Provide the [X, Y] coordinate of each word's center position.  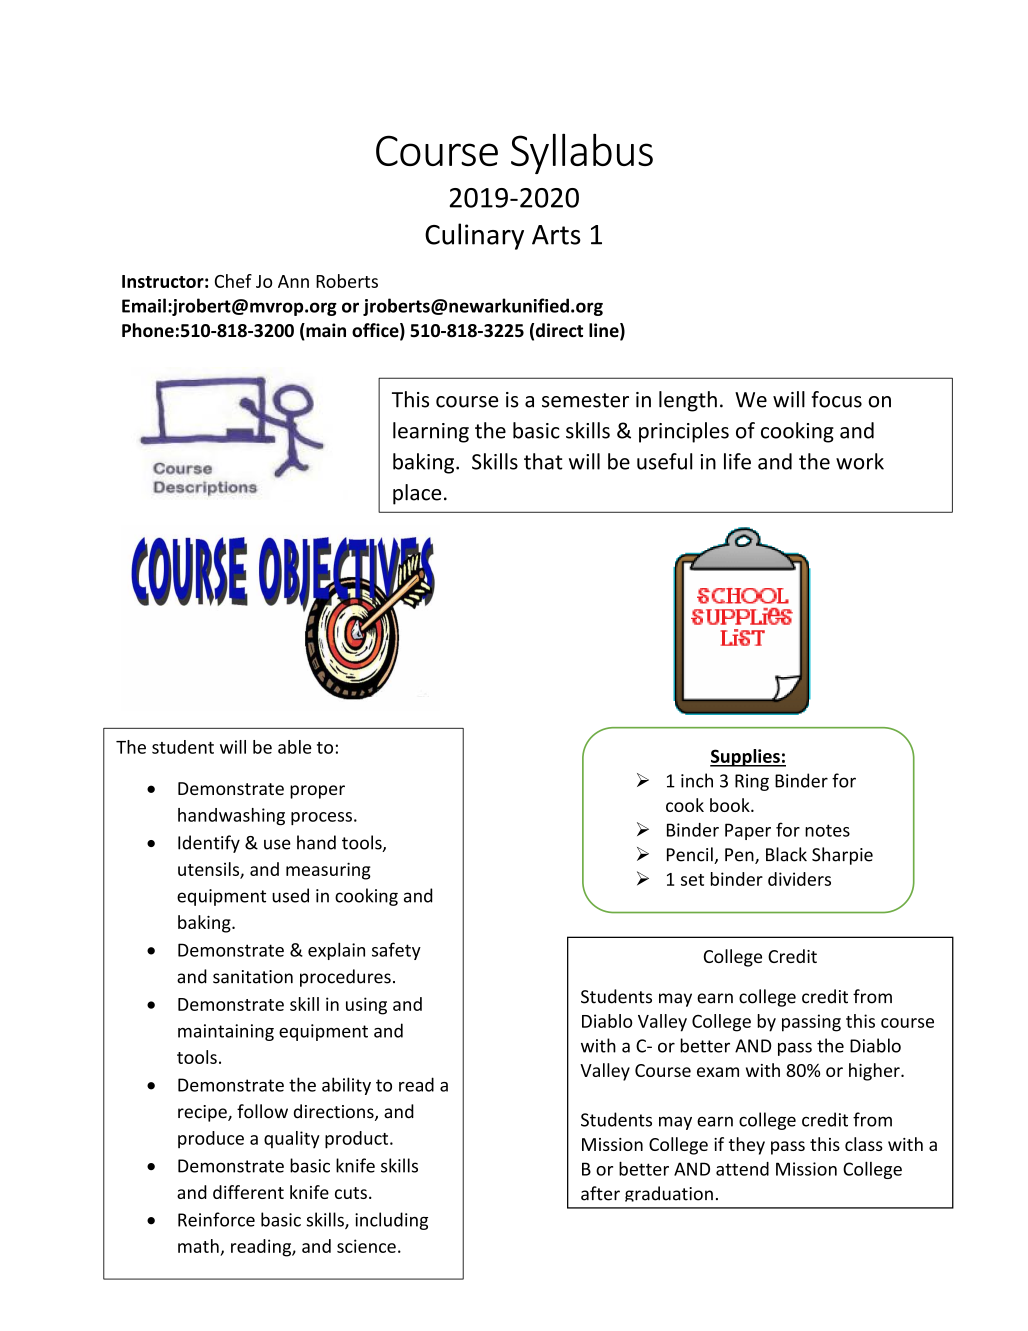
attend [742, 1169]
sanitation [253, 977]
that [543, 461]
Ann [293, 281]
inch [697, 780]
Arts [556, 235]
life [737, 461]
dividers [799, 879]
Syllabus [582, 153]
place [417, 494]
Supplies [746, 758]
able [295, 747]
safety [396, 951]
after [600, 1193]
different [248, 1192]
